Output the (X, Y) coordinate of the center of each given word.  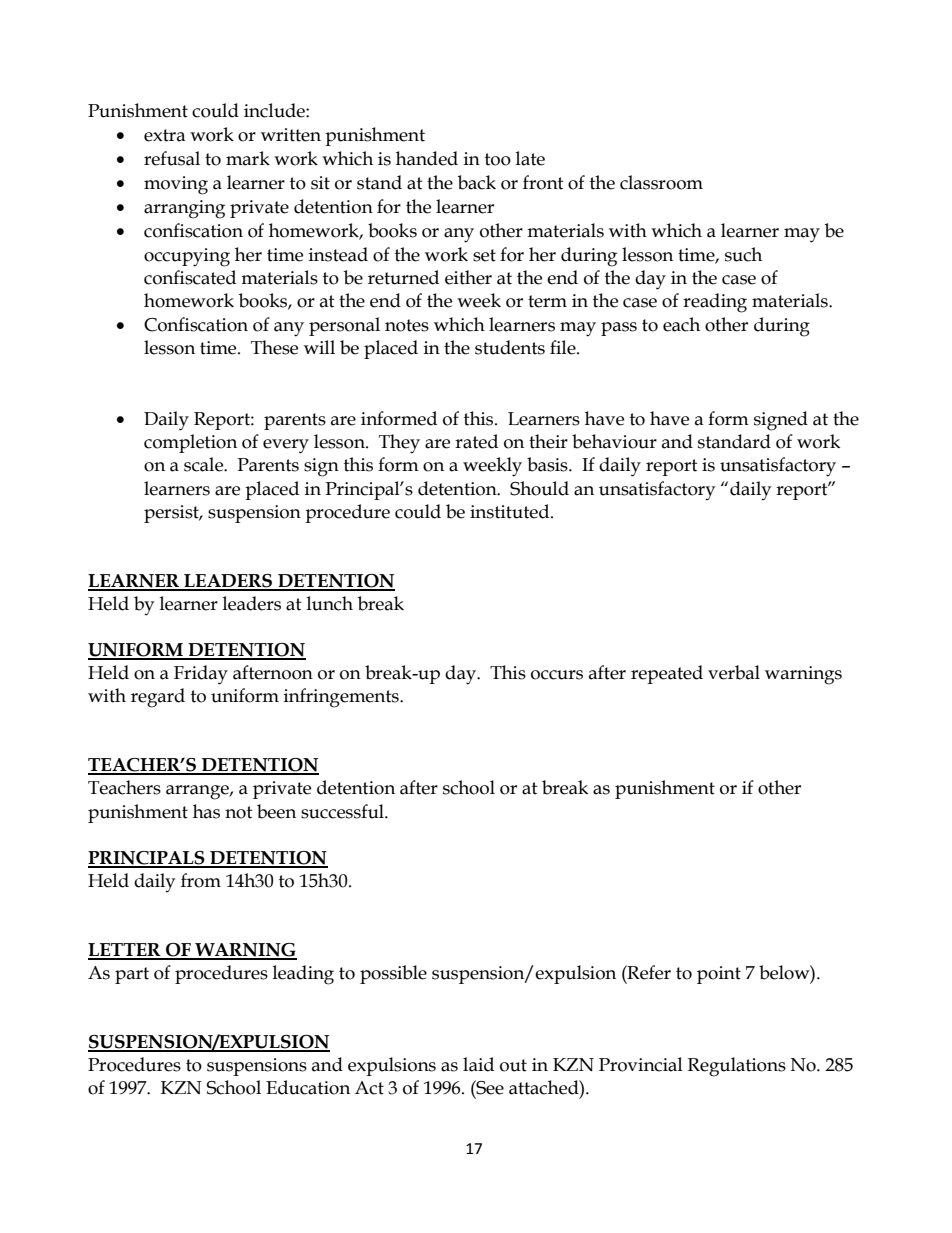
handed (427, 158)
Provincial (641, 1064)
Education (308, 1087)
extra (165, 135)
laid (478, 1064)
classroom (661, 182)
